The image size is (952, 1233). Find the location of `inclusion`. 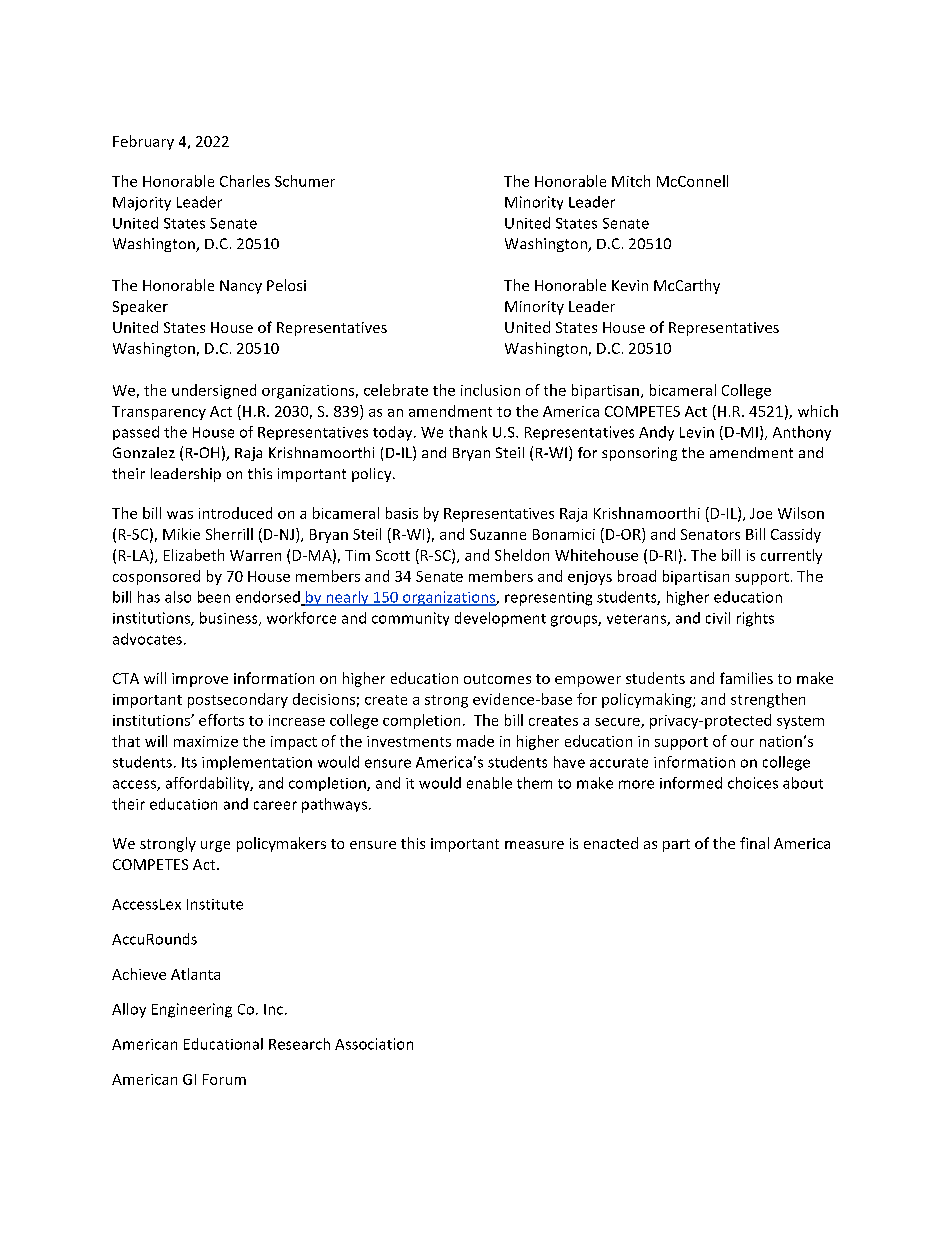

inclusion is located at coordinates (490, 390).
